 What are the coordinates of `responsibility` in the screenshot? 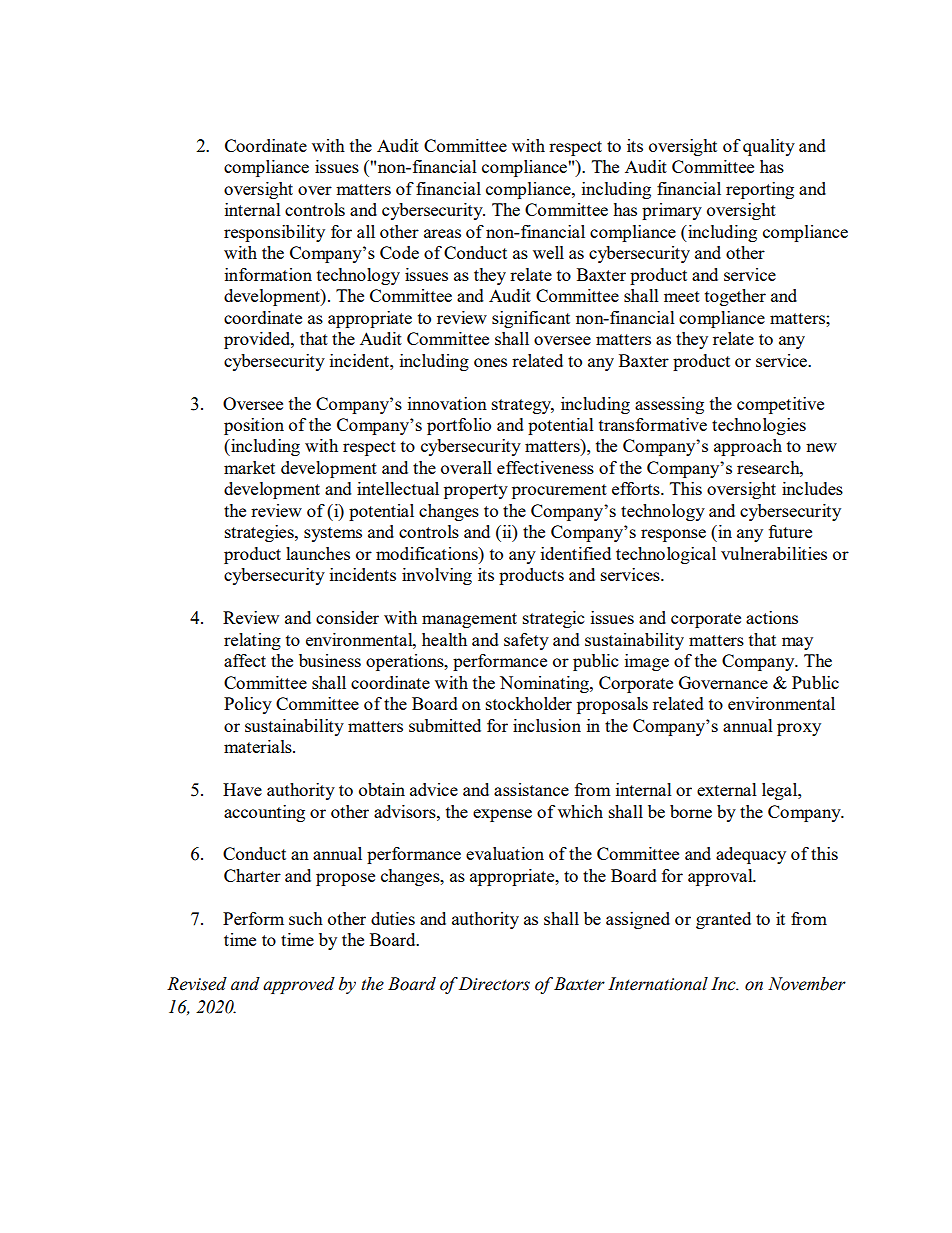 It's located at (274, 233).
